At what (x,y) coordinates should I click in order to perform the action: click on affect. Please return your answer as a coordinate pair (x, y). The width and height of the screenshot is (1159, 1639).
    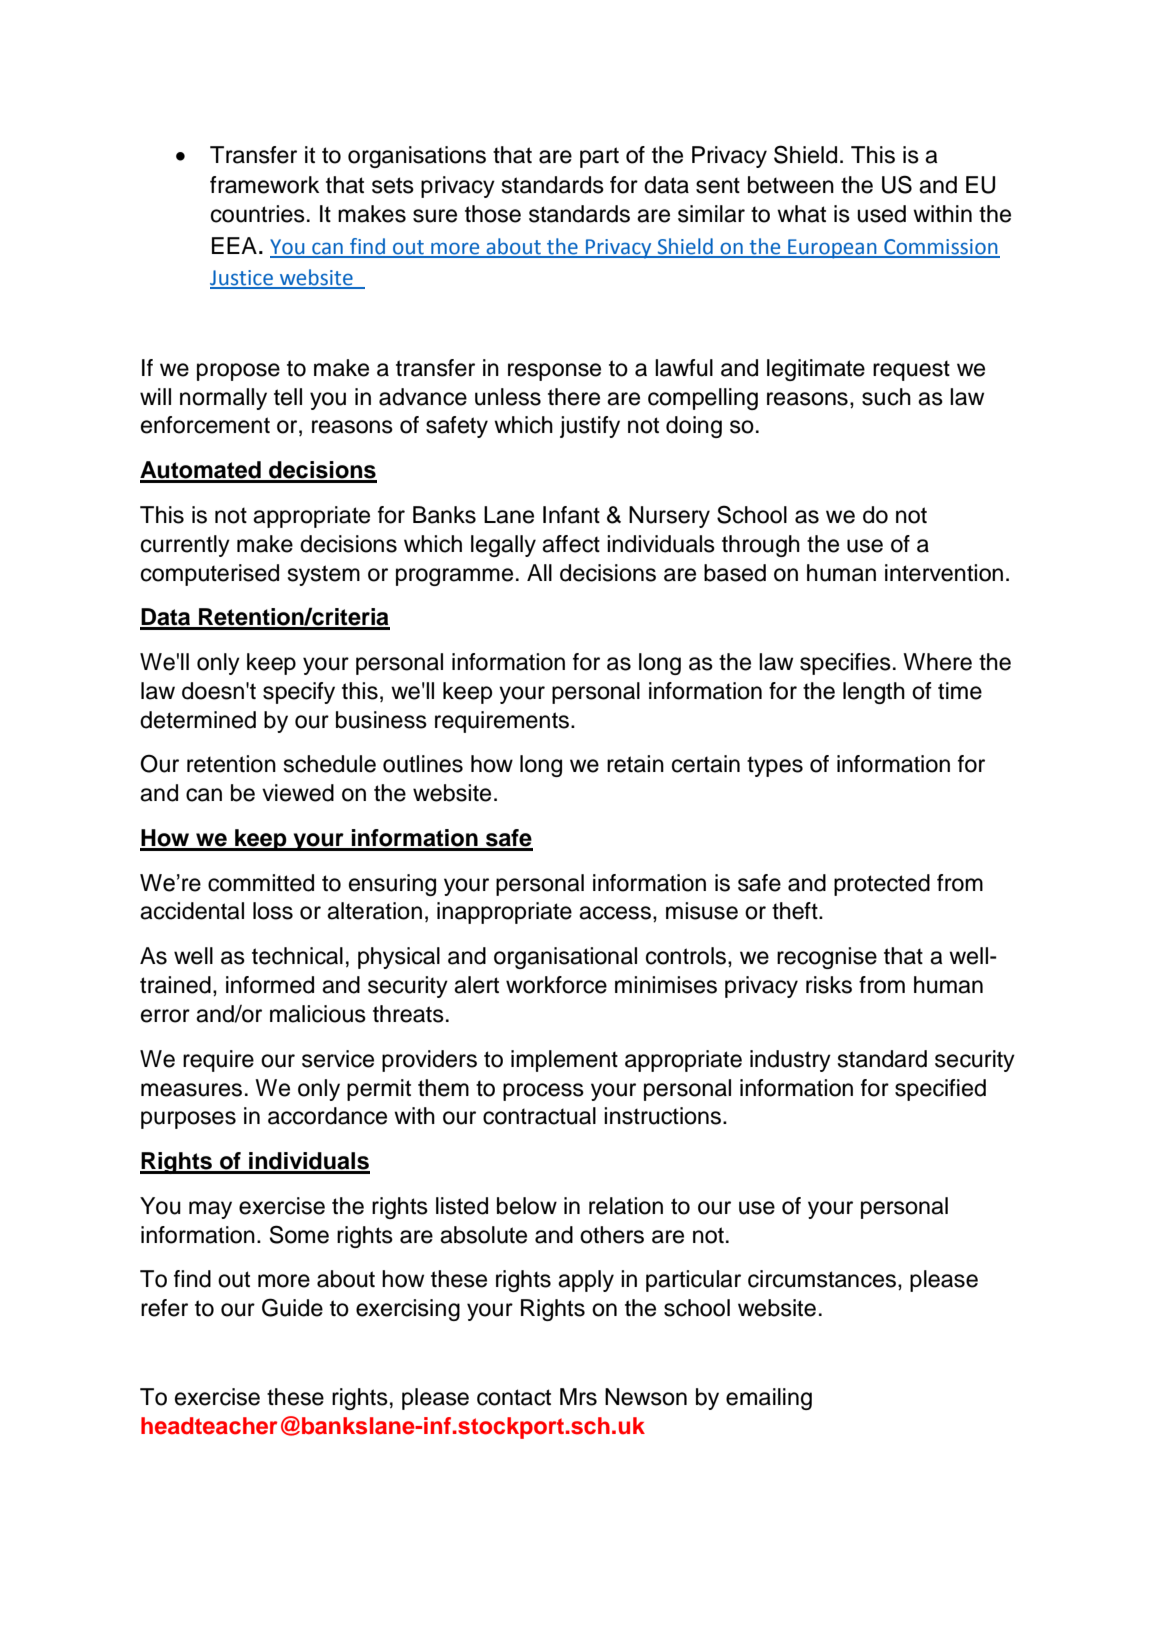
    Looking at the image, I should click on (571, 544).
